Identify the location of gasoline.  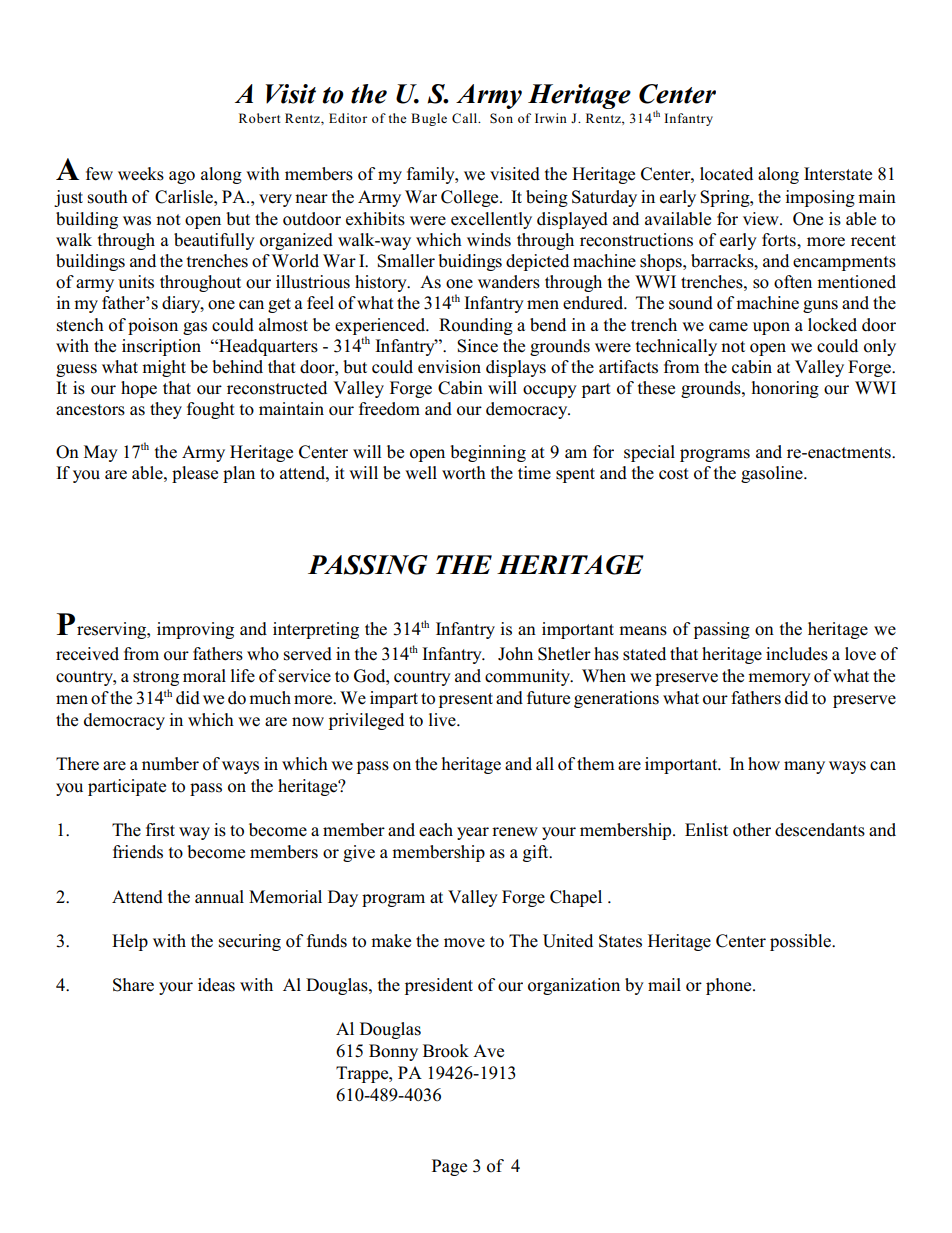
(773, 474).
